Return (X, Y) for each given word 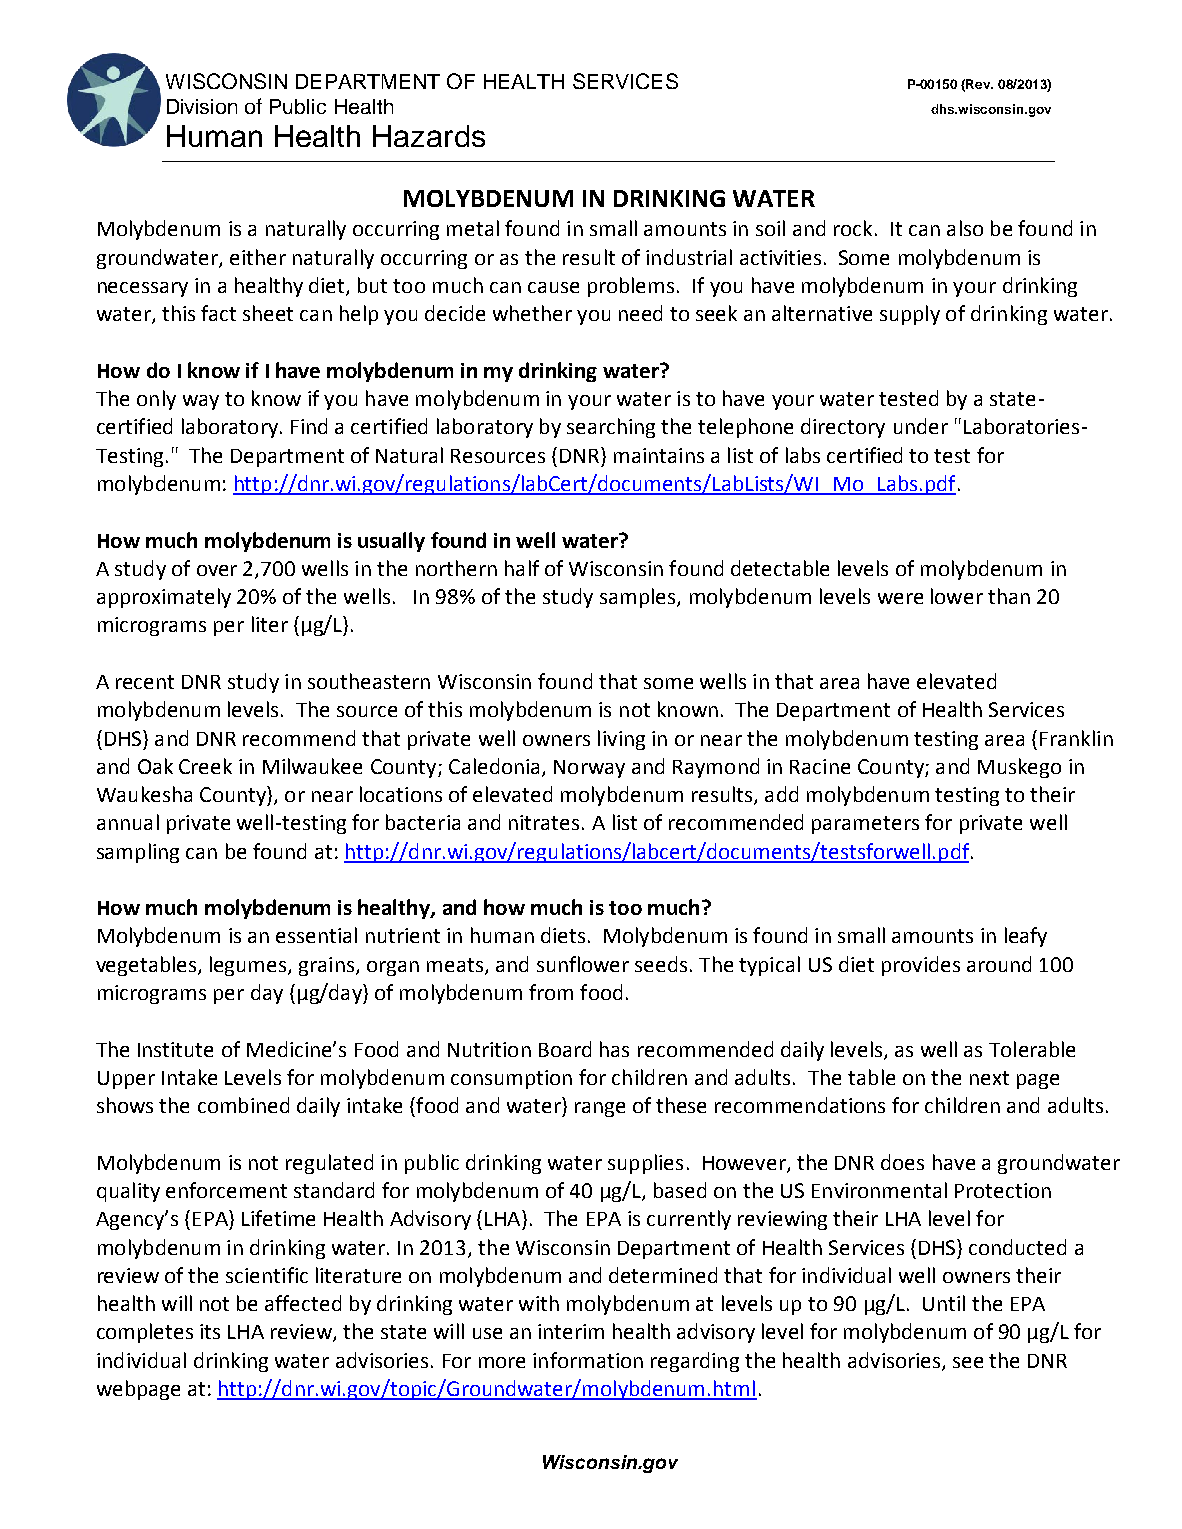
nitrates (544, 822)
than (1009, 596)
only (156, 400)
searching (611, 428)
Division (202, 106)
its (210, 1331)
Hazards (429, 136)
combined (243, 1105)
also (965, 228)
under (921, 426)
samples (637, 598)
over (217, 570)
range (600, 1109)
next (989, 1078)
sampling (138, 853)
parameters (865, 825)
